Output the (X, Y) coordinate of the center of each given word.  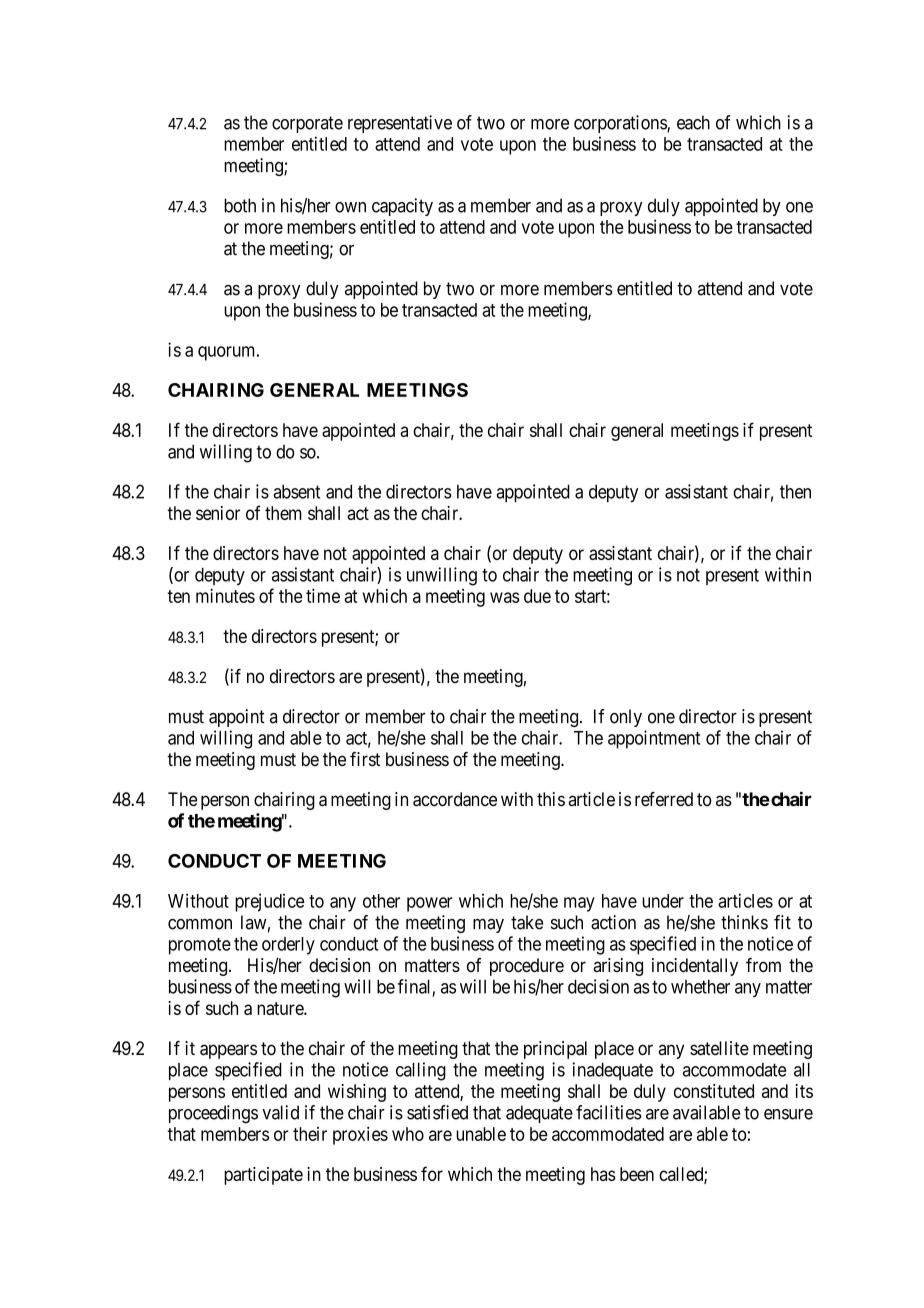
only (626, 718)
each (693, 122)
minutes (225, 596)
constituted (714, 1091)
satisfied (437, 1112)
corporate (307, 124)
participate (263, 1176)
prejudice (270, 902)
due (537, 596)
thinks (744, 922)
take (527, 922)
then (795, 492)
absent (296, 492)
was (505, 597)
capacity (402, 207)
